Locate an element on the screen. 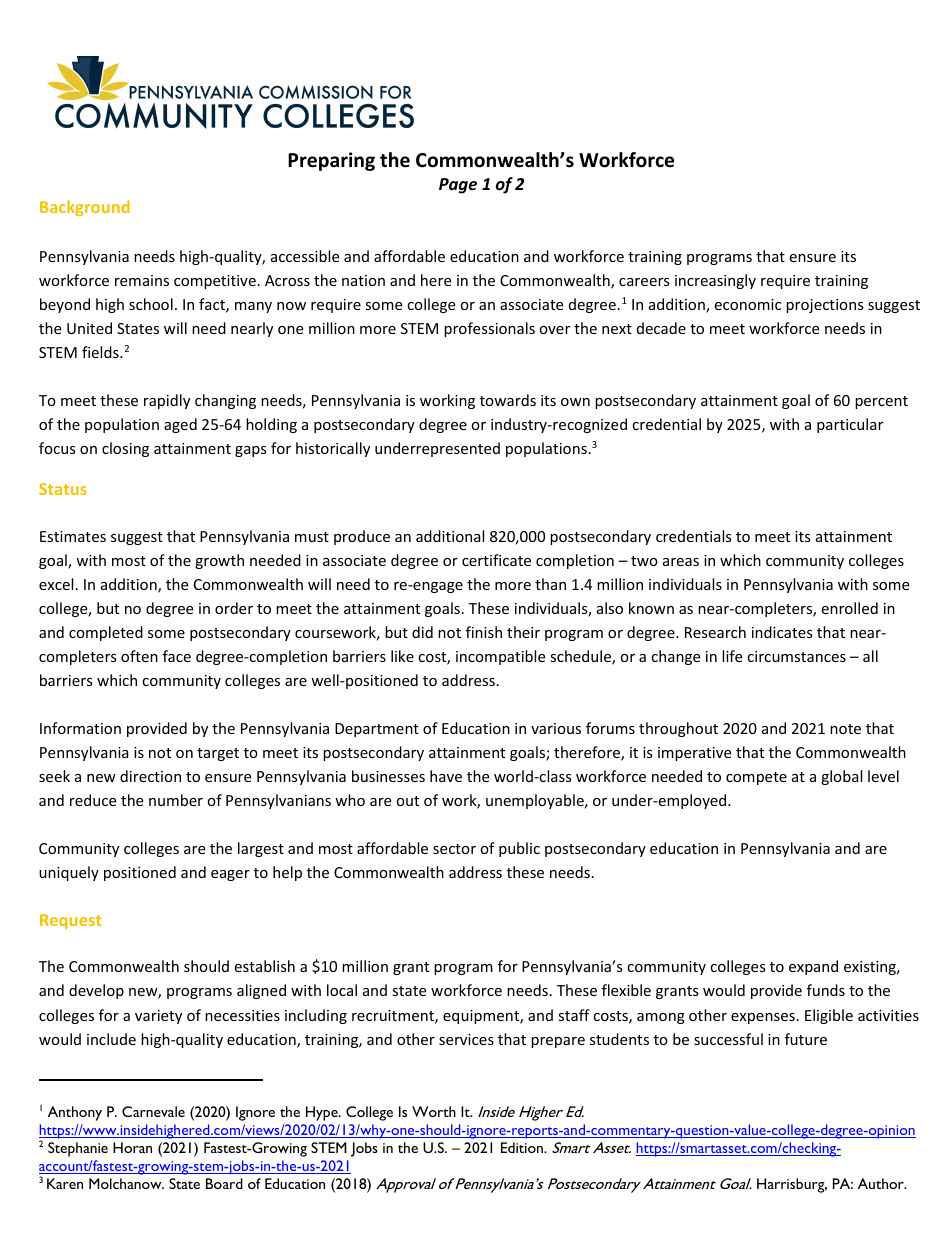  Horan is located at coordinates (132, 1147).
